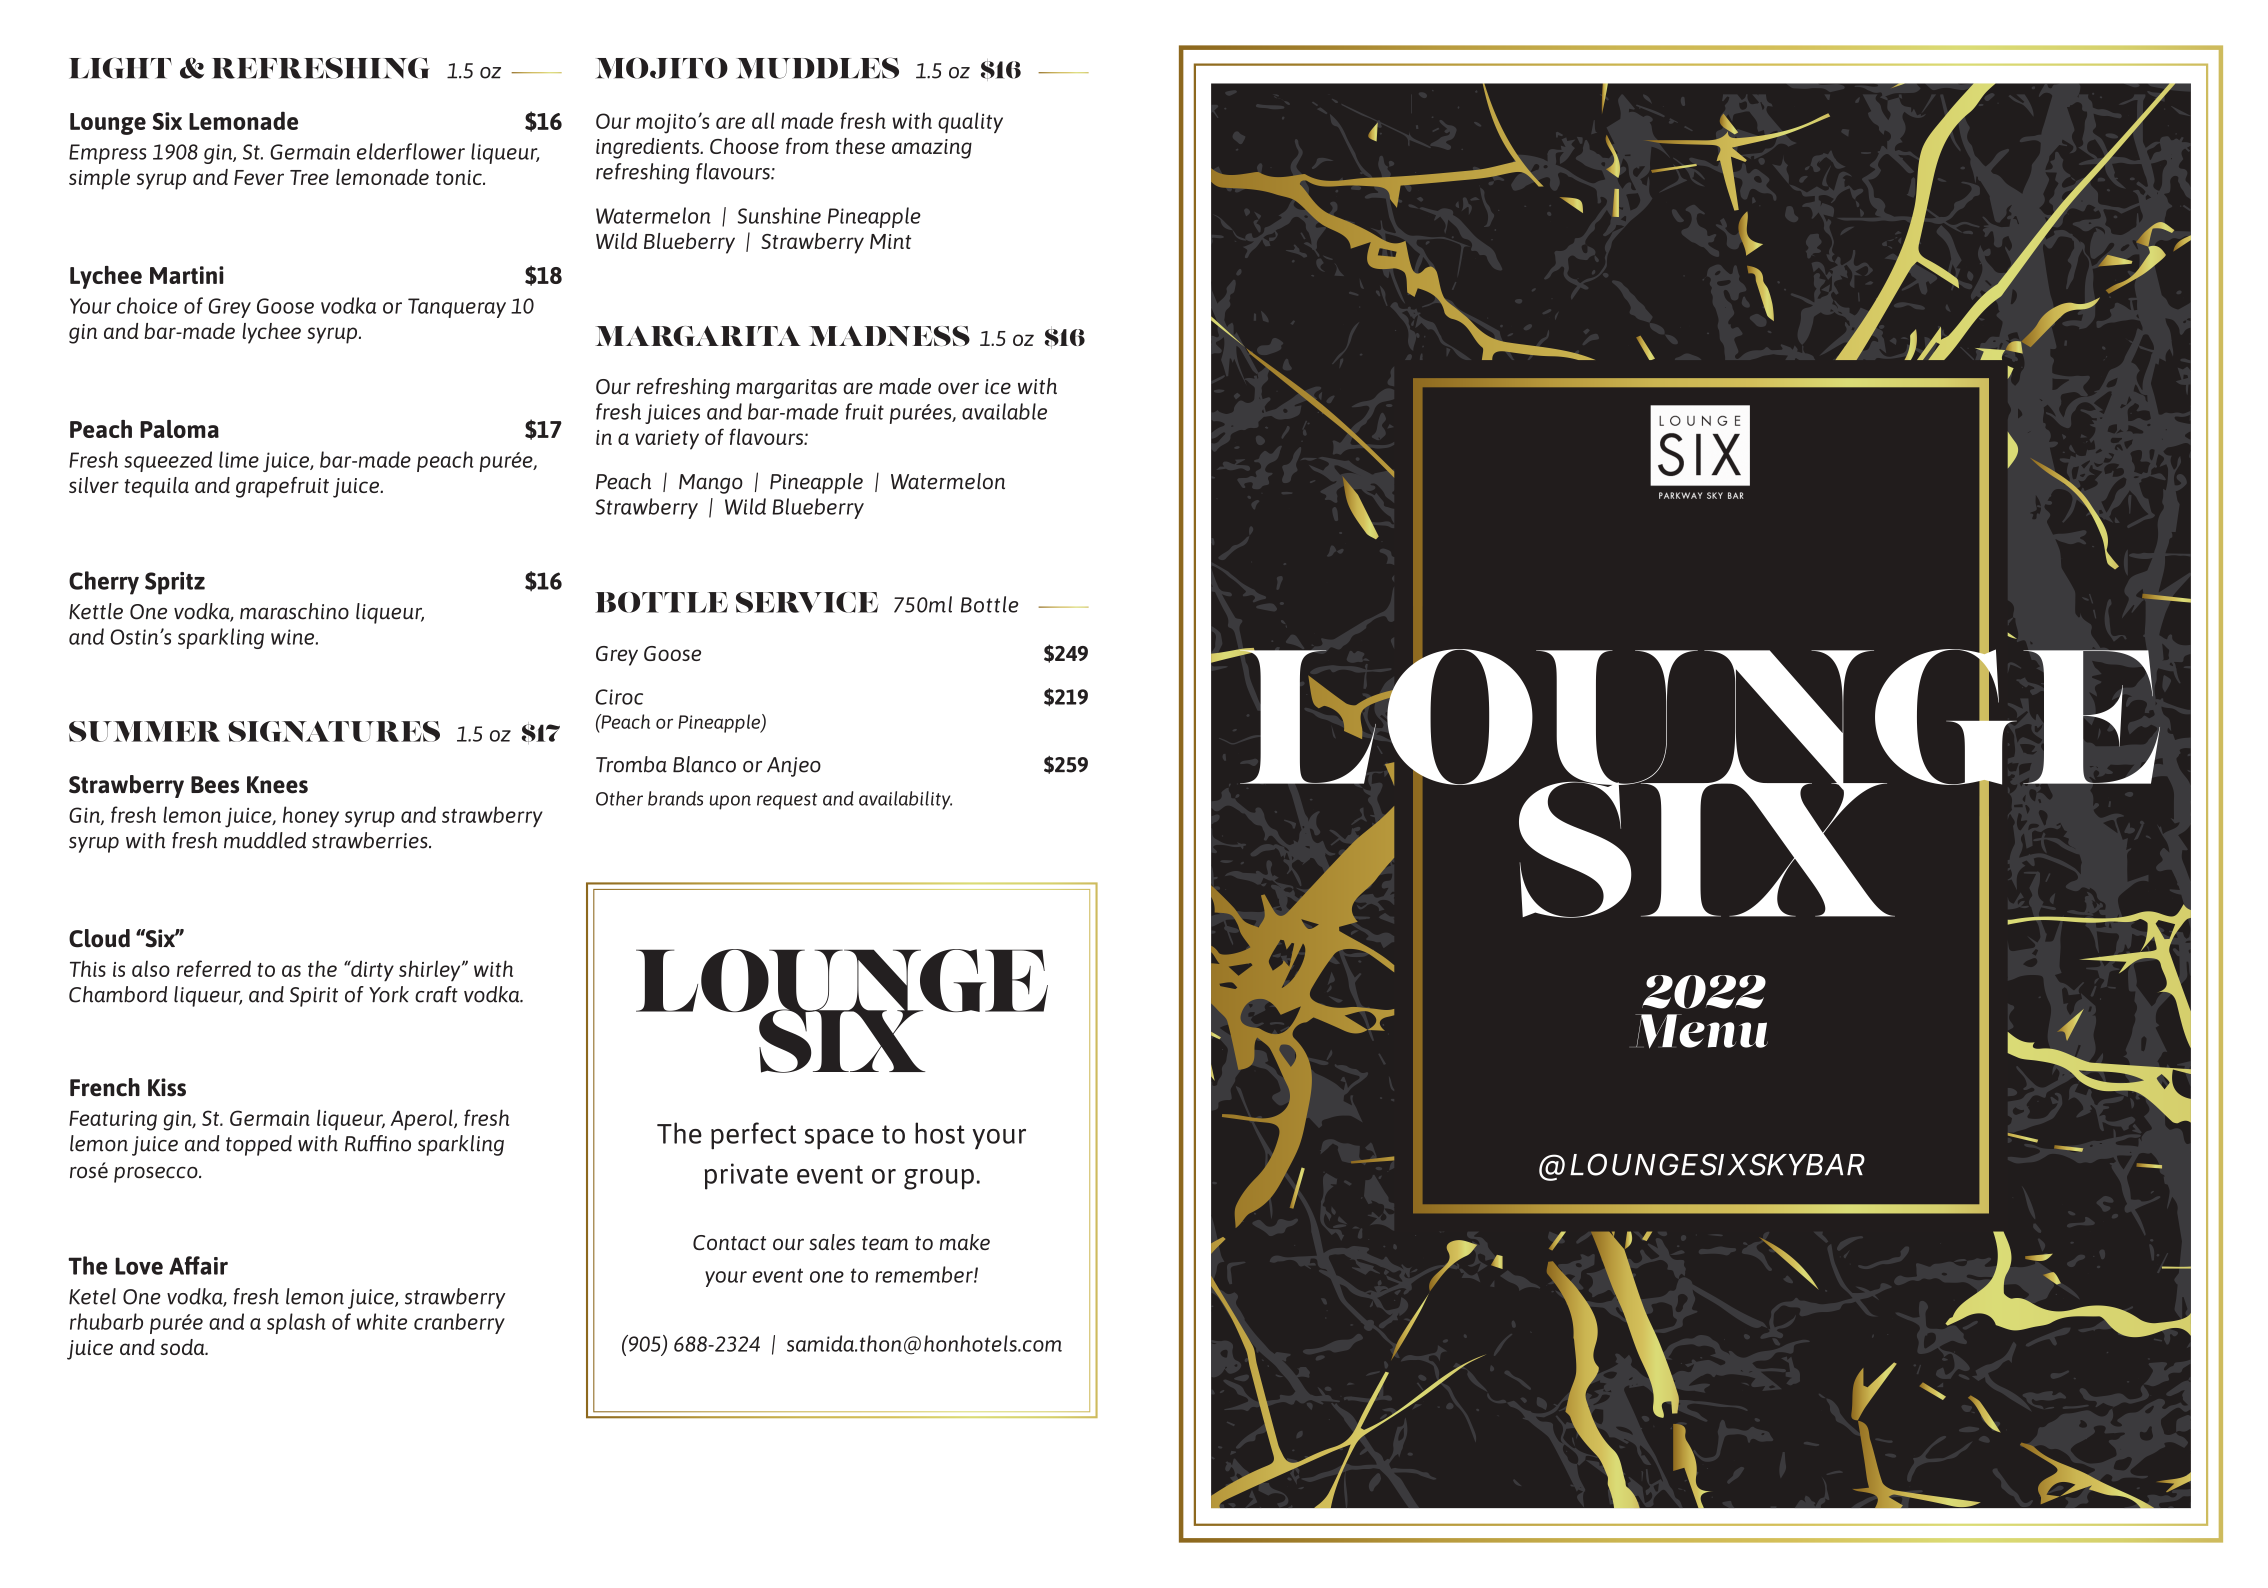 This page has width=2268, height=1588. Describe the element at coordinates (940, 1133) in the page. I see `host` at that location.
